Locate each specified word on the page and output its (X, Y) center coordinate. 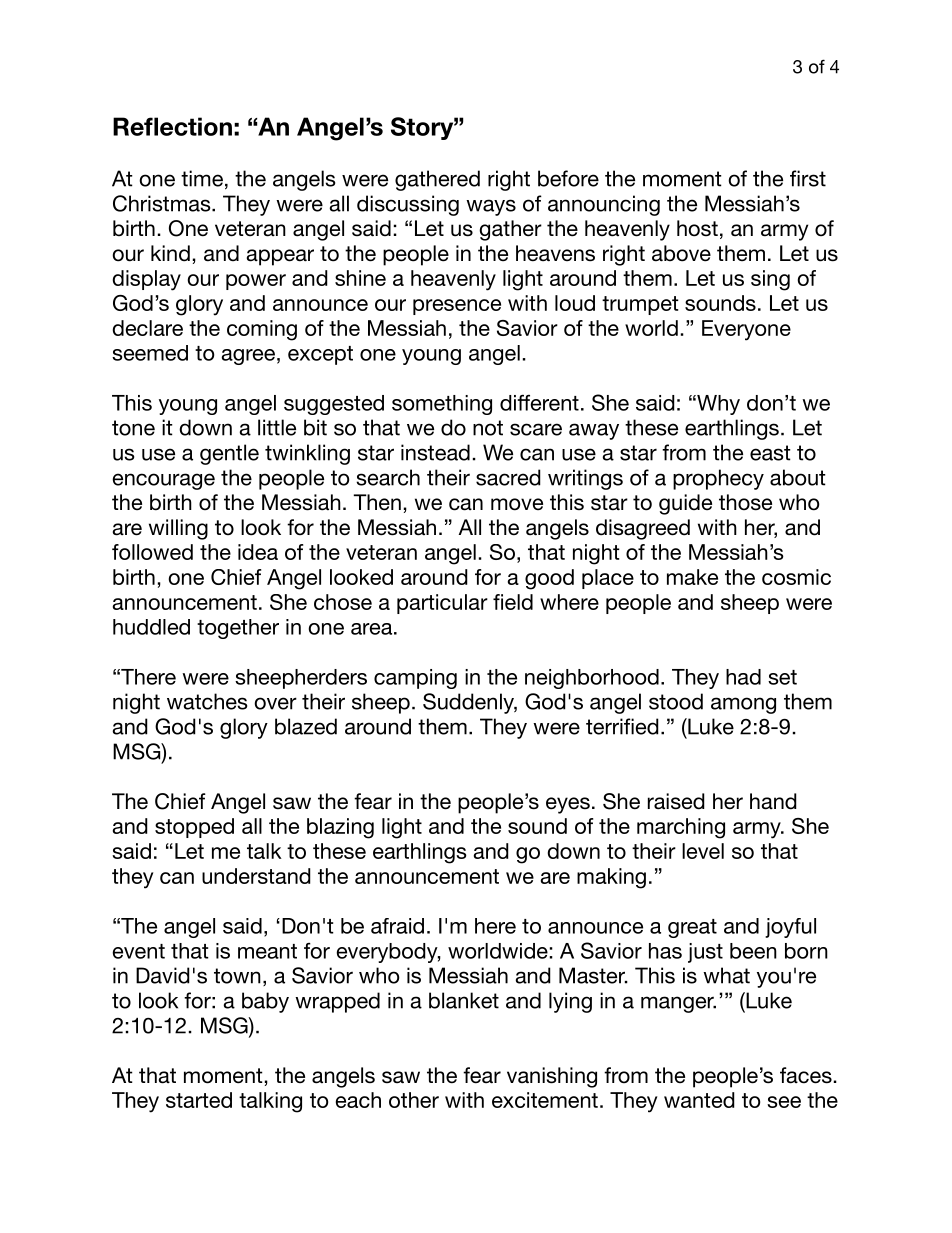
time (202, 178)
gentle (229, 454)
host (697, 228)
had (743, 677)
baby (265, 1002)
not (488, 428)
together (238, 629)
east (770, 453)
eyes (568, 805)
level (703, 851)
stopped (194, 828)
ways (491, 207)
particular (442, 604)
